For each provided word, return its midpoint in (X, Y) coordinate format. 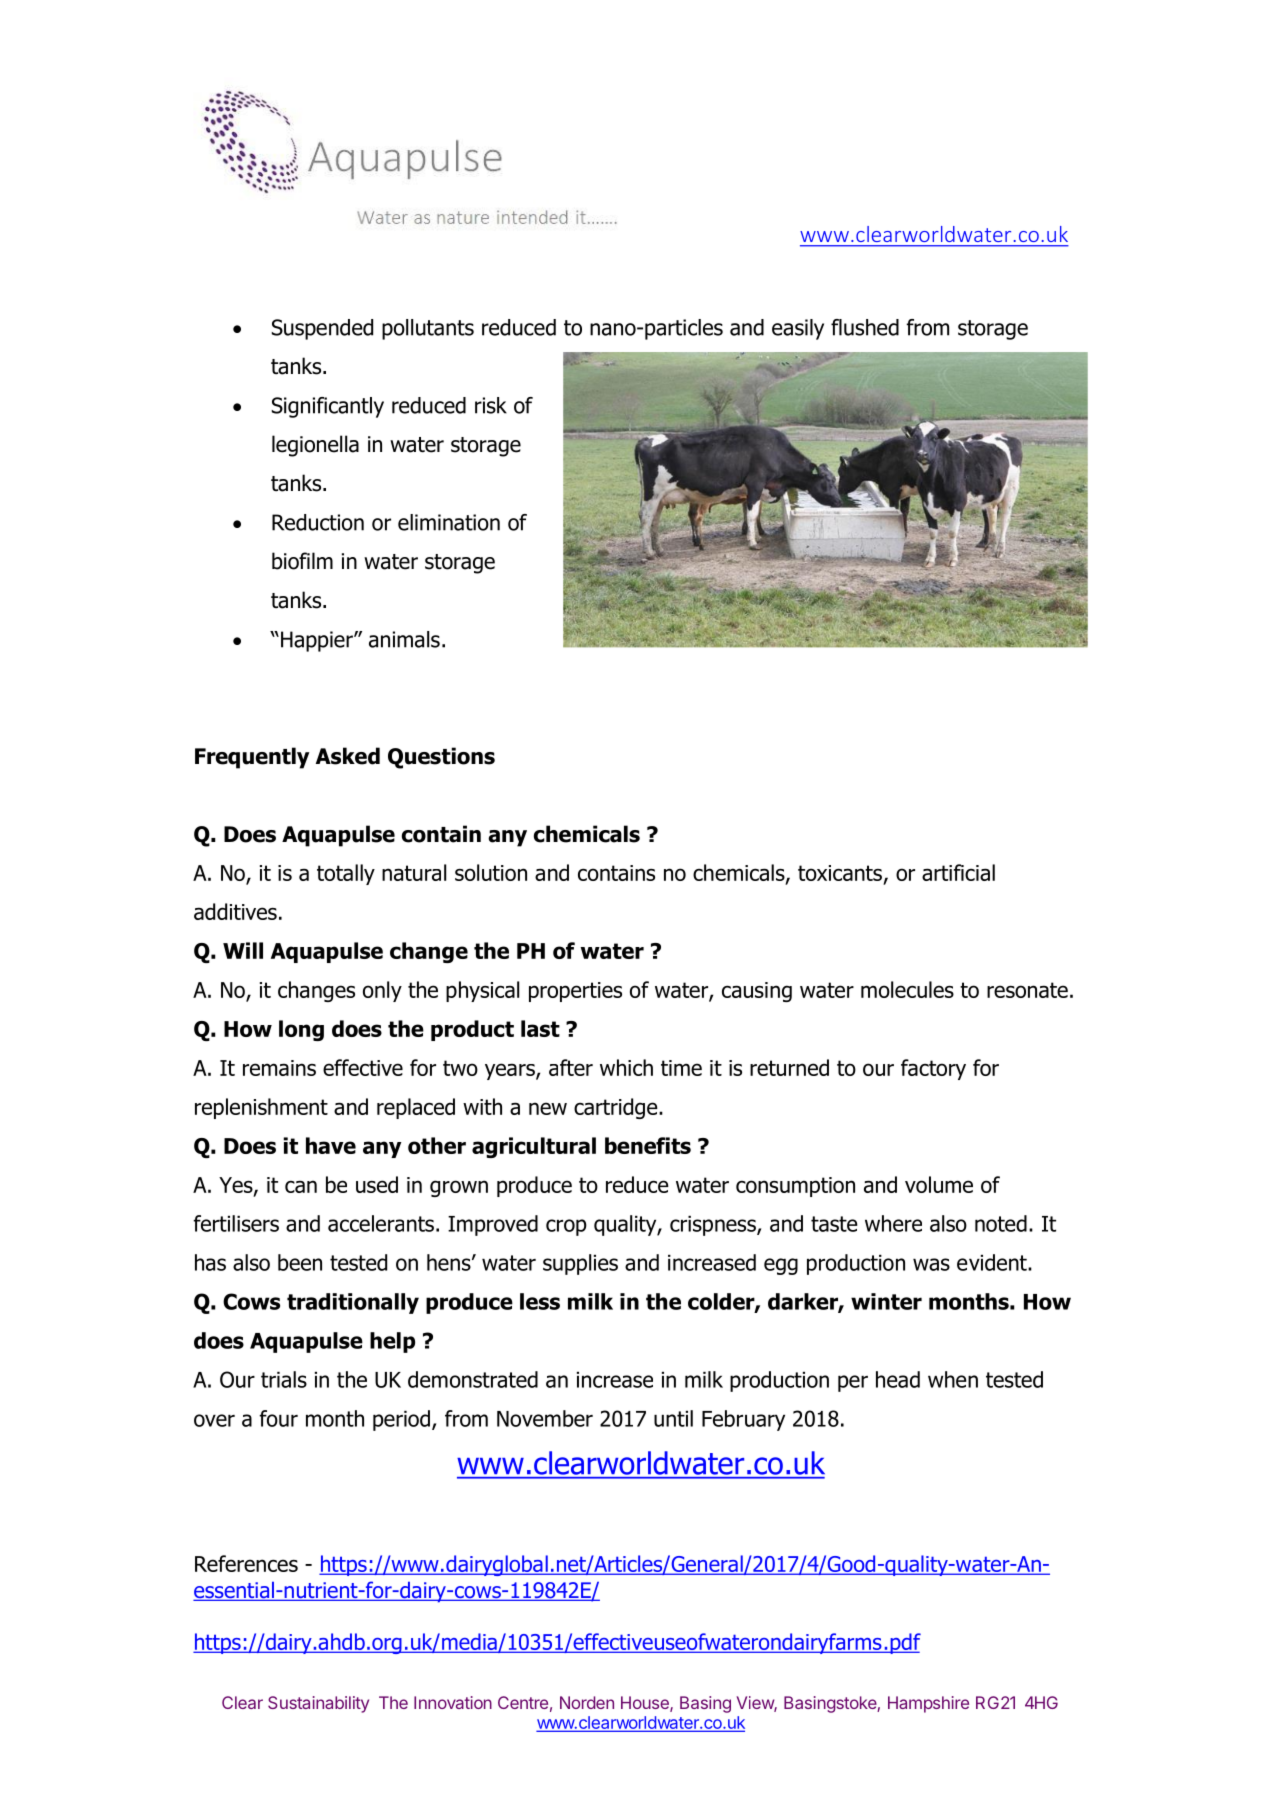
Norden (587, 1702)
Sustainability (318, 1704)
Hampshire (928, 1704)
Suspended (322, 329)
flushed (865, 327)
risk (491, 405)
